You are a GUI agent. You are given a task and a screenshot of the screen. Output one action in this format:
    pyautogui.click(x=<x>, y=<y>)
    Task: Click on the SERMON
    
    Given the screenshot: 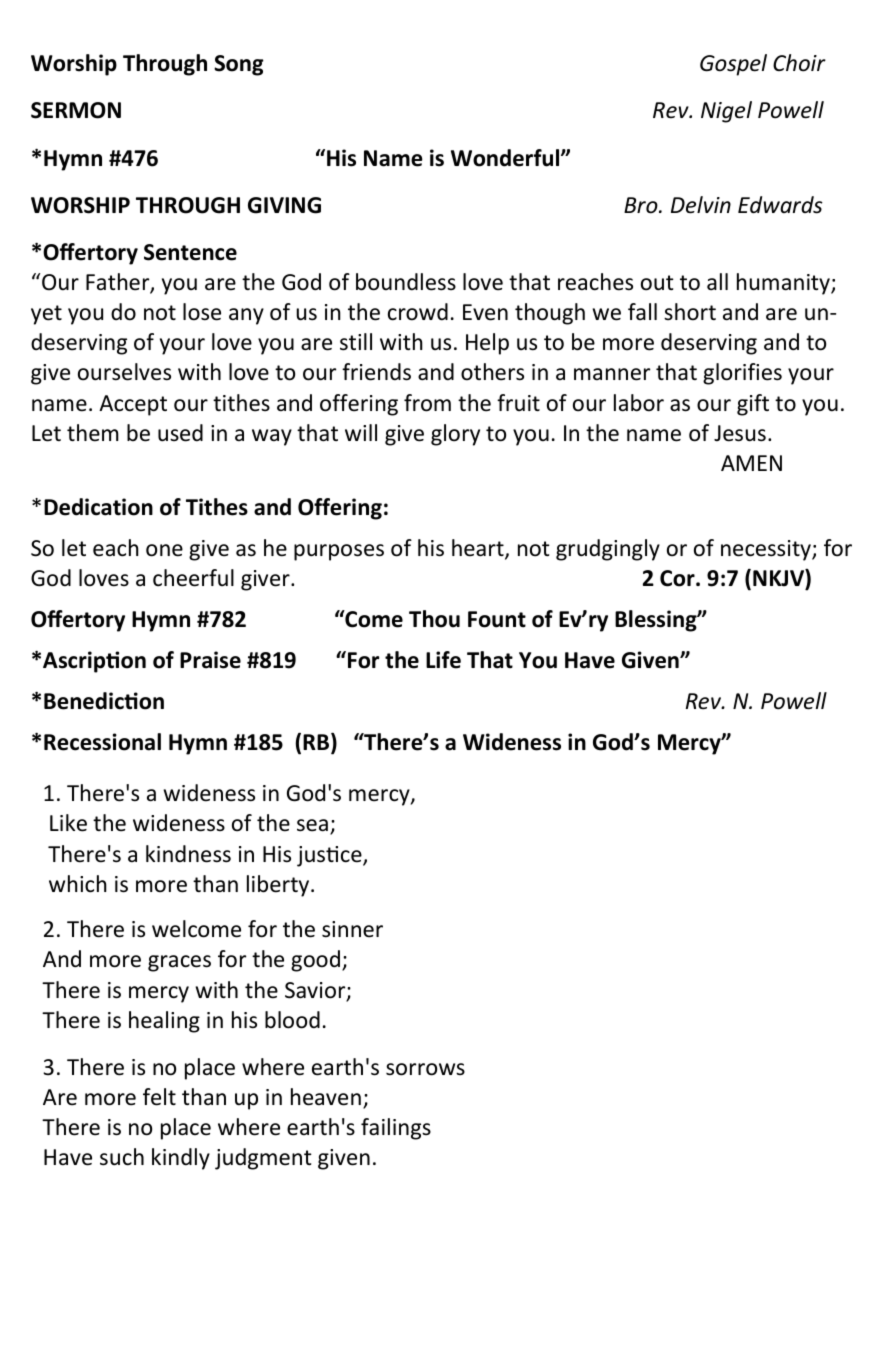 What is the action you would take?
    pyautogui.click(x=76, y=110)
